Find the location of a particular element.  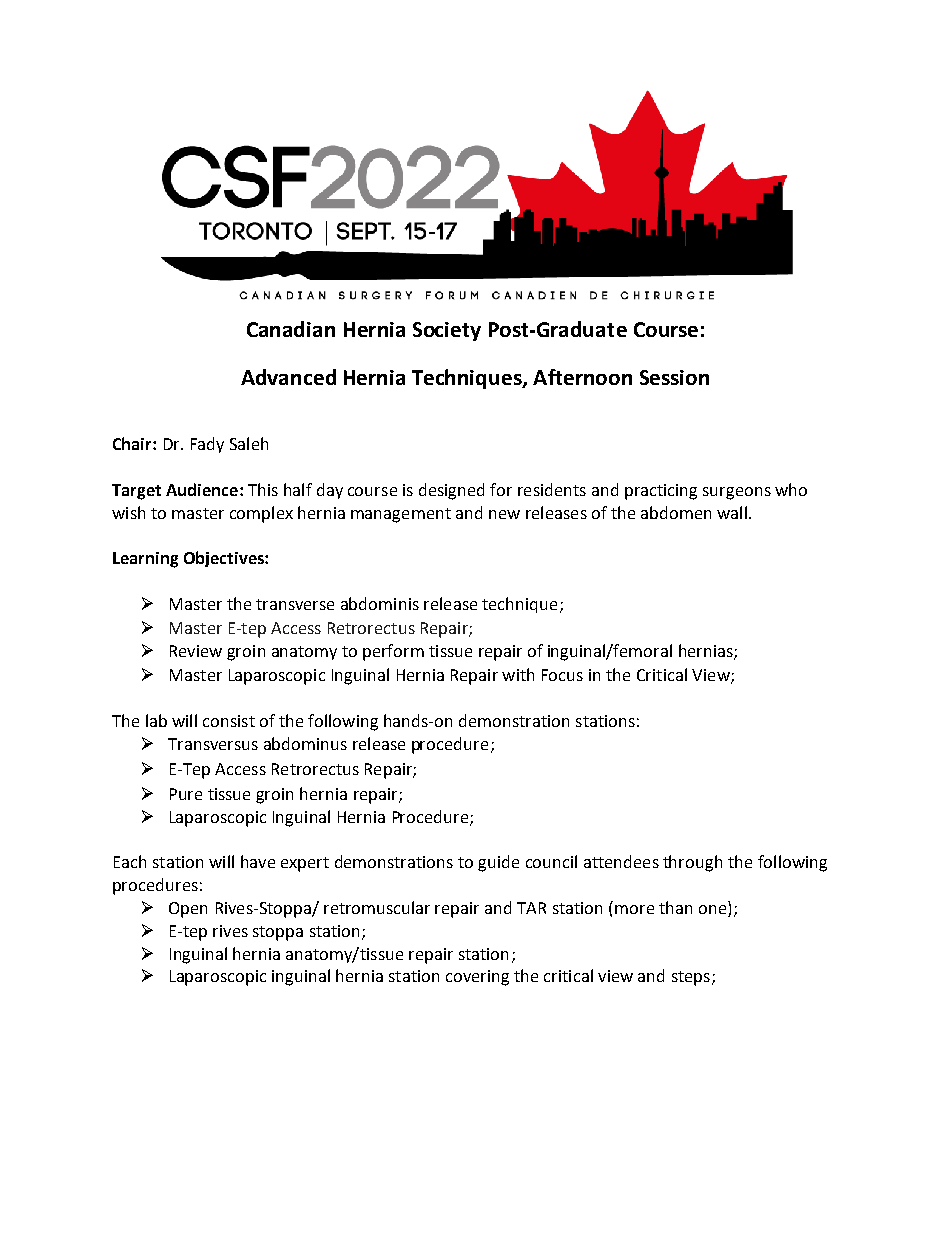

Open is located at coordinates (188, 910).
